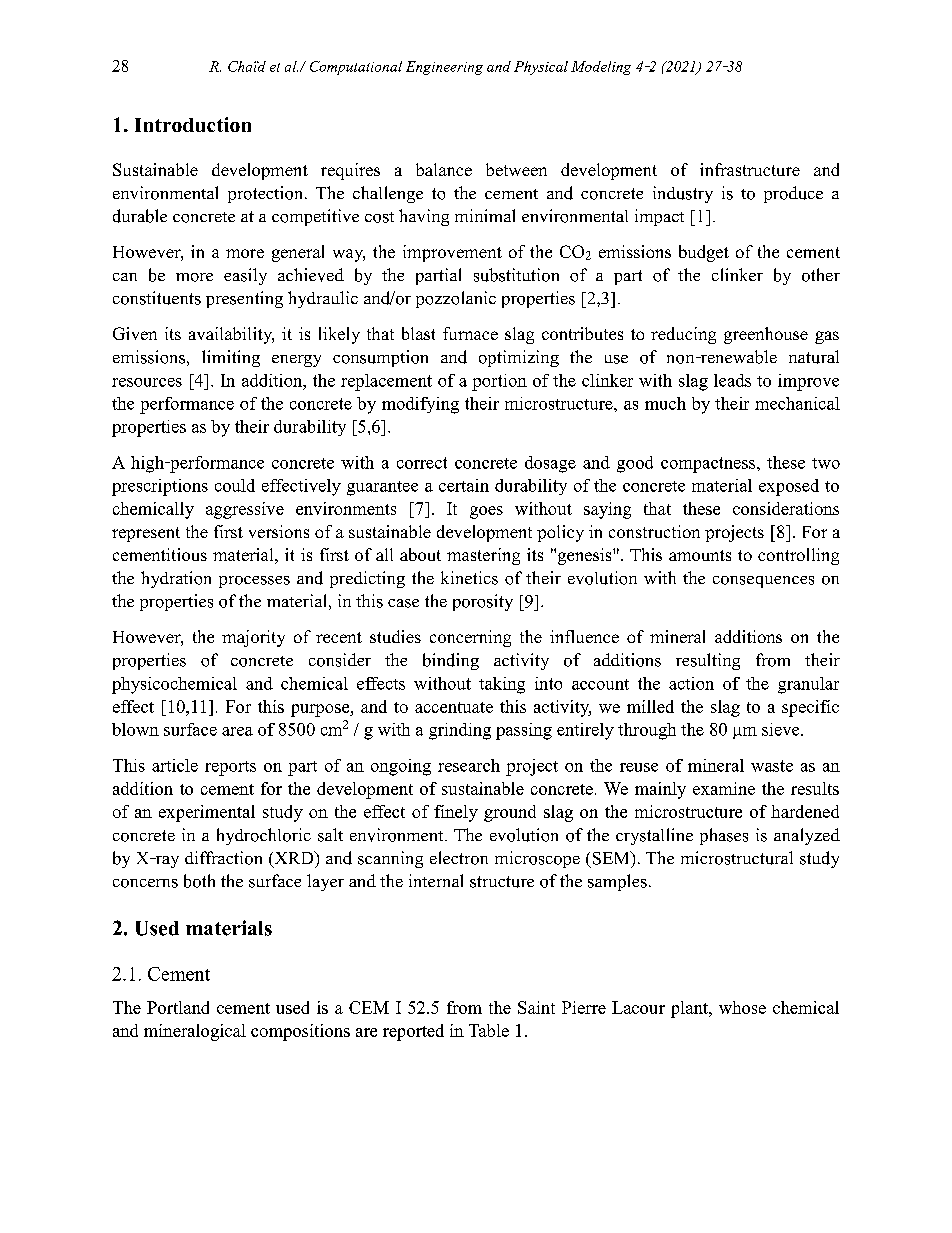 This screenshot has height=1233, width=952. Describe the element at coordinates (454, 707) in the screenshot. I see `accentuate` at that location.
